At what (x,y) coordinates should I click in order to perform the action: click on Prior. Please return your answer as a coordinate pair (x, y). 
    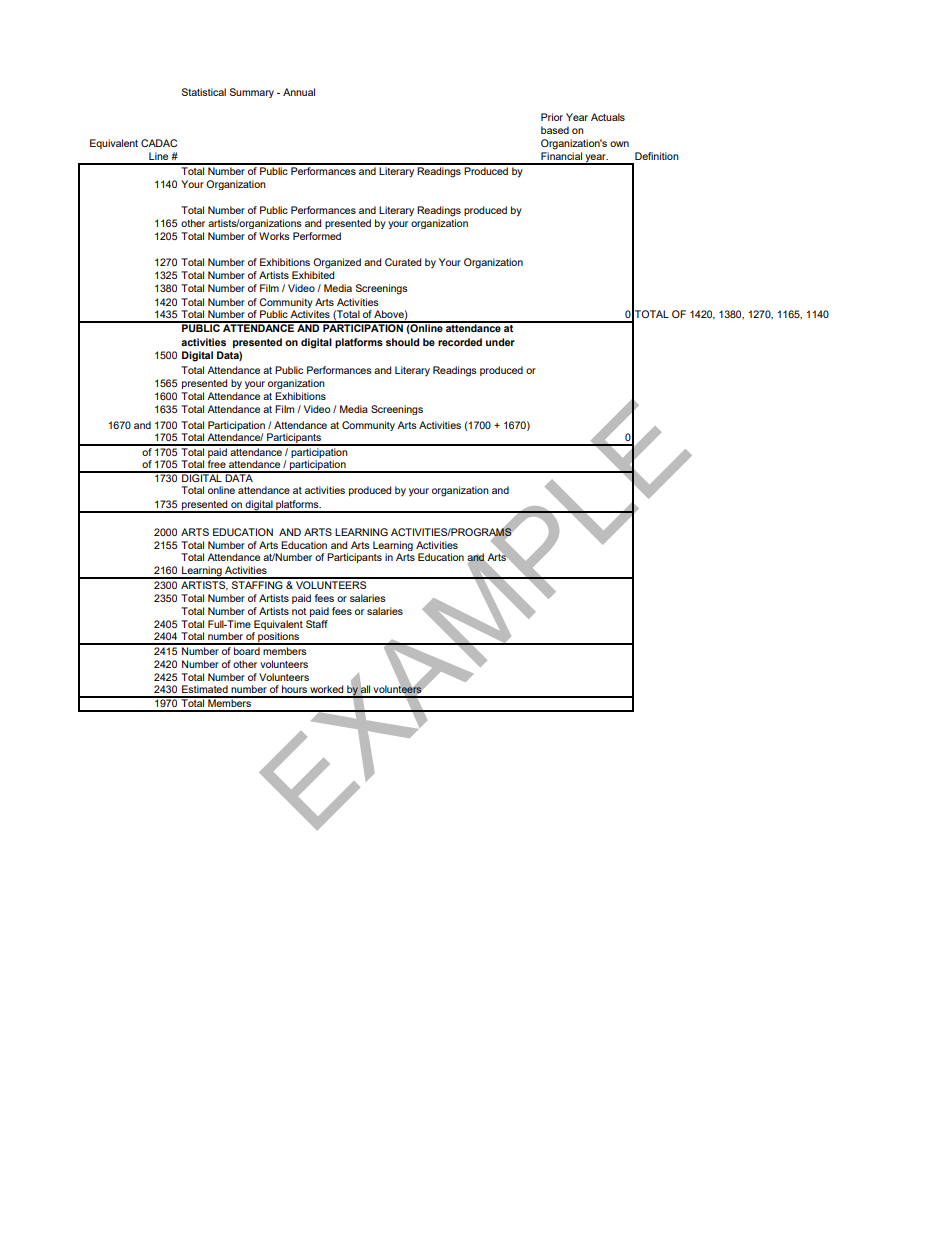
    Looking at the image, I should click on (552, 117).
